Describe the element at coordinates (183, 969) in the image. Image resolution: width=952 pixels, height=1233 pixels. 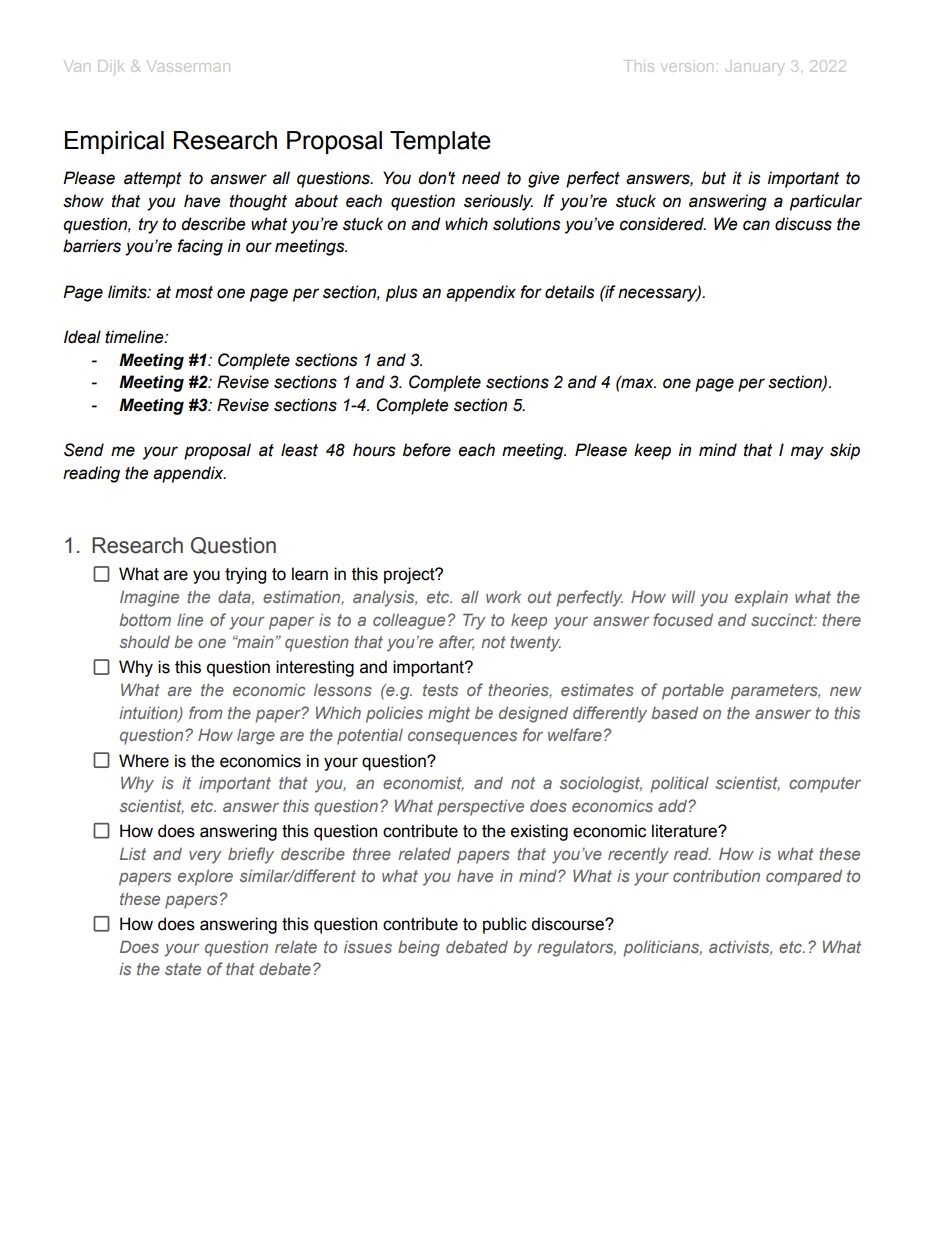
I see `state` at that location.
